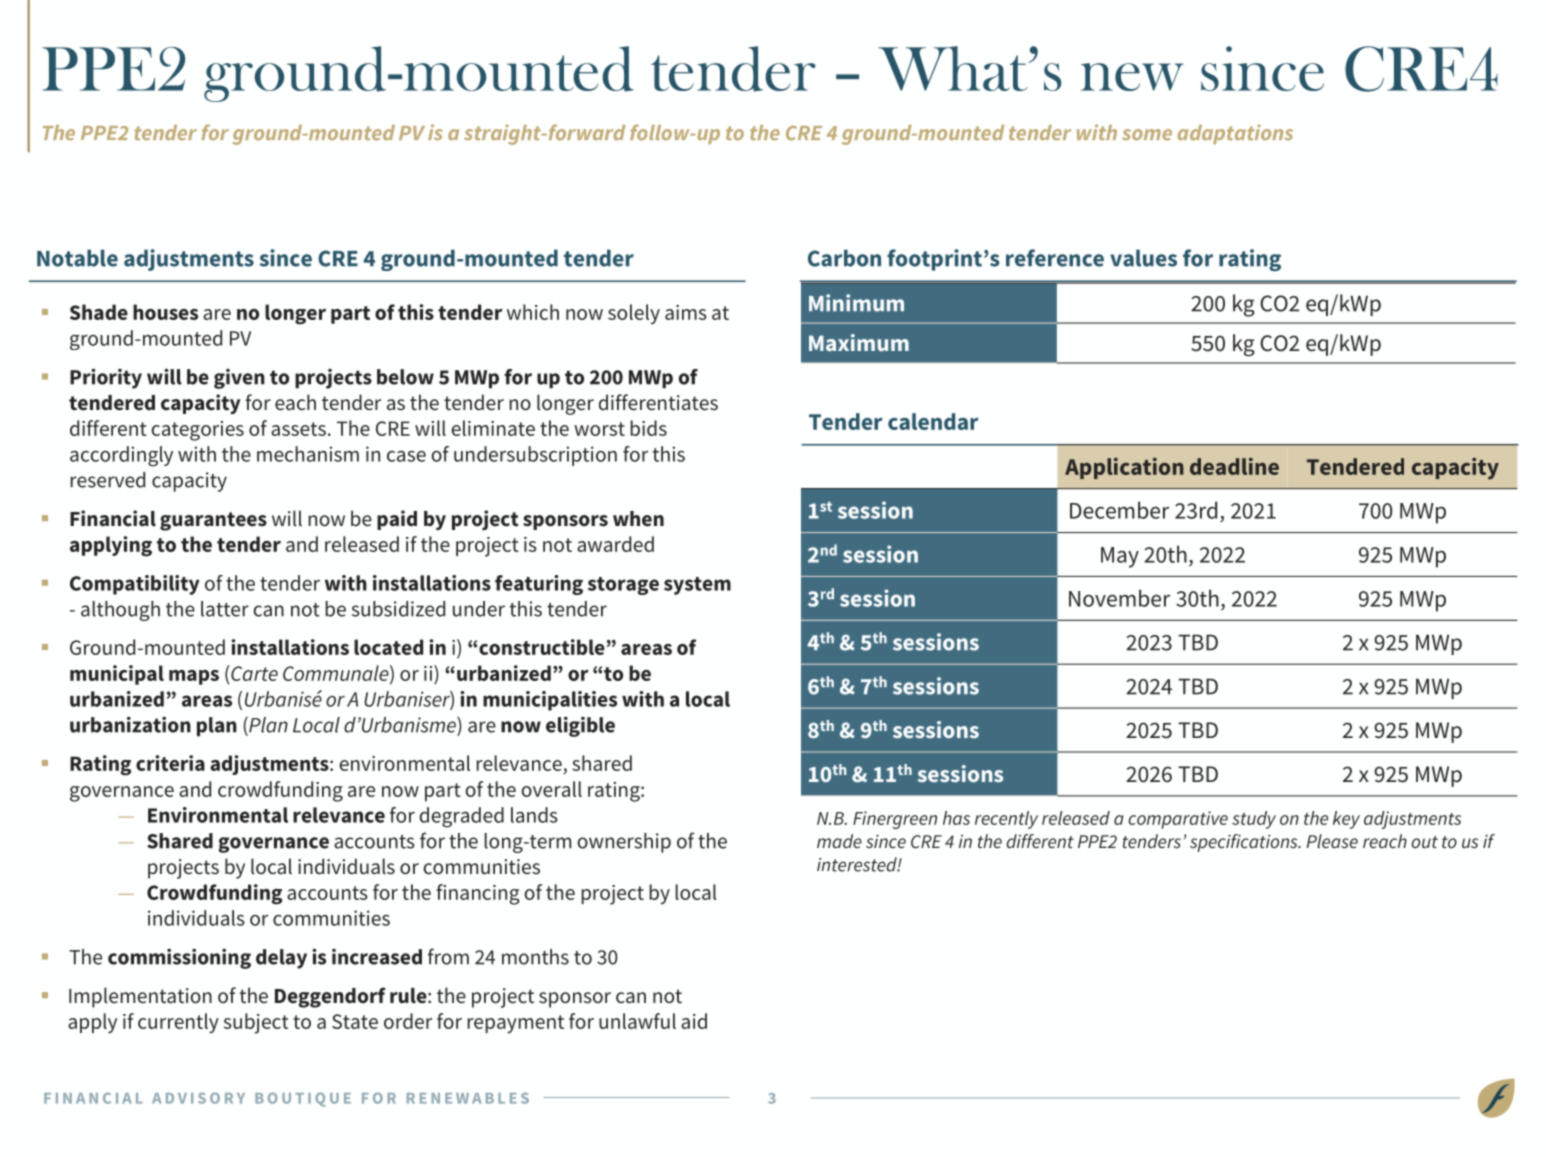  What do you see at coordinates (256, 1023) in the image?
I see `subject` at bounding box center [256, 1023].
